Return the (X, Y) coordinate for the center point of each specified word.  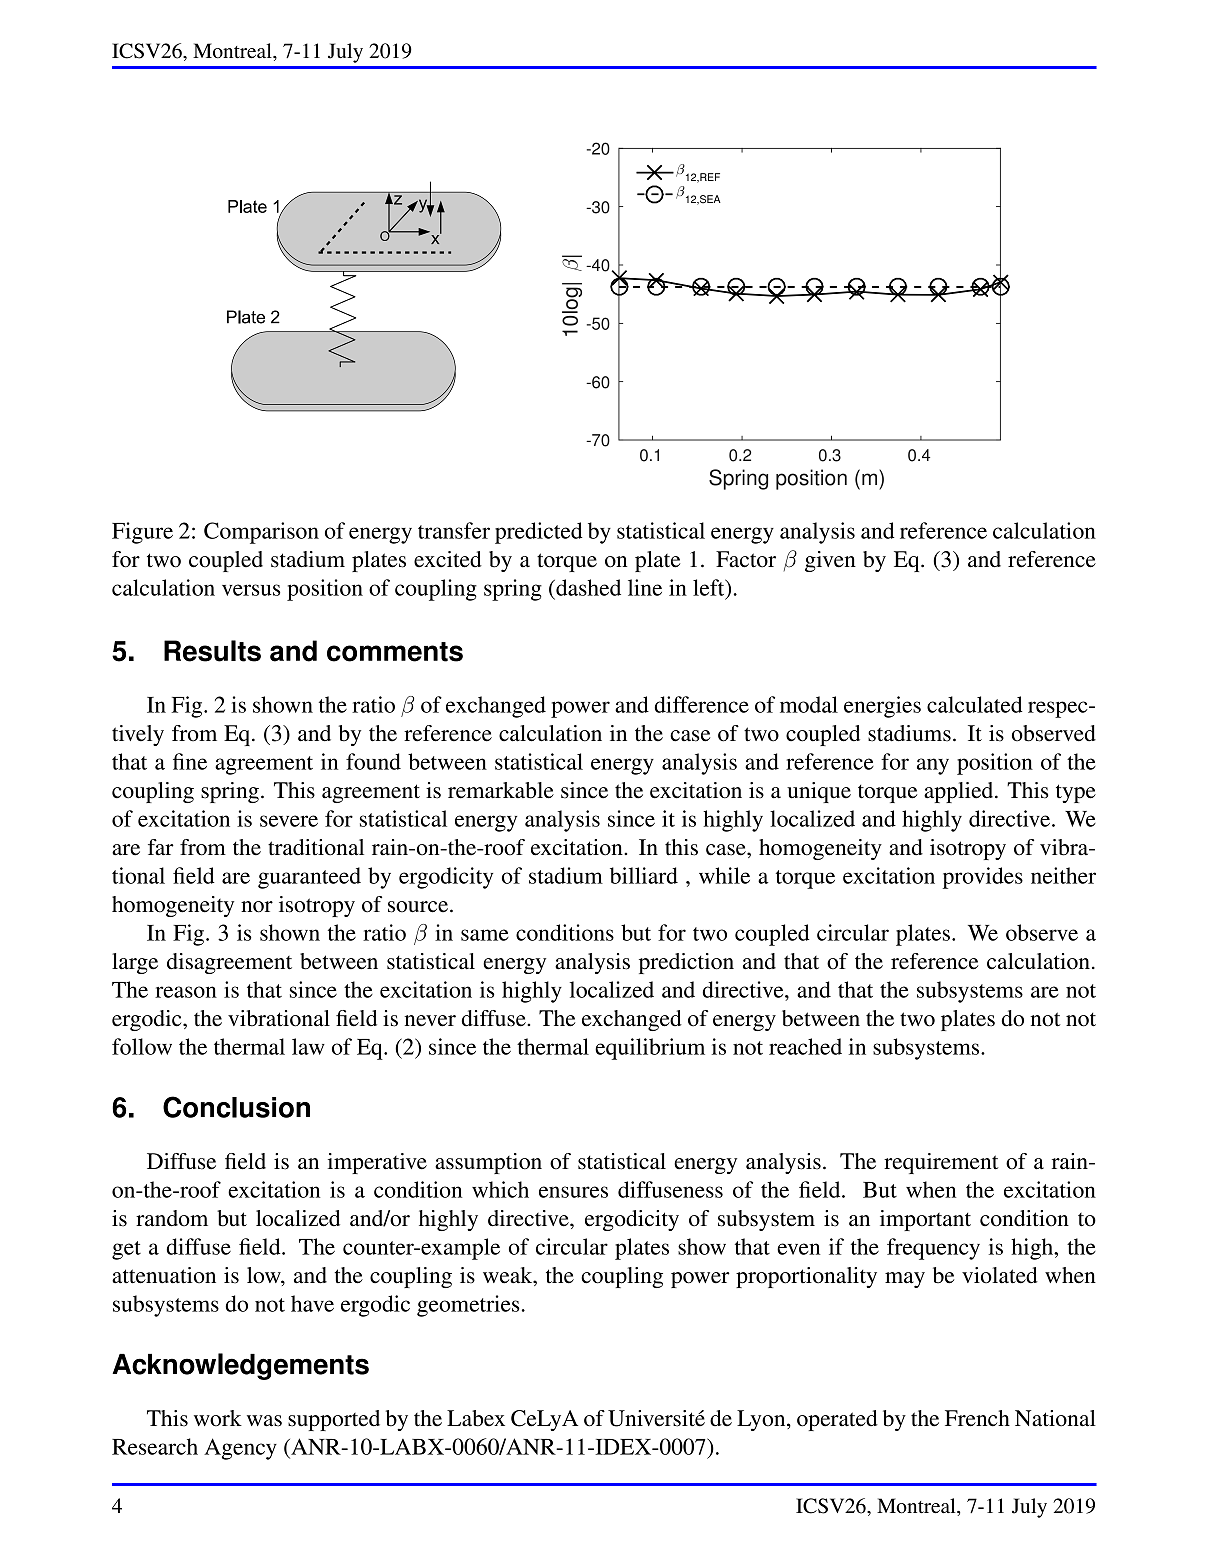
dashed (587, 587)
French (977, 1418)
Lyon (762, 1420)
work (218, 1418)
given (830, 561)
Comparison (261, 533)
